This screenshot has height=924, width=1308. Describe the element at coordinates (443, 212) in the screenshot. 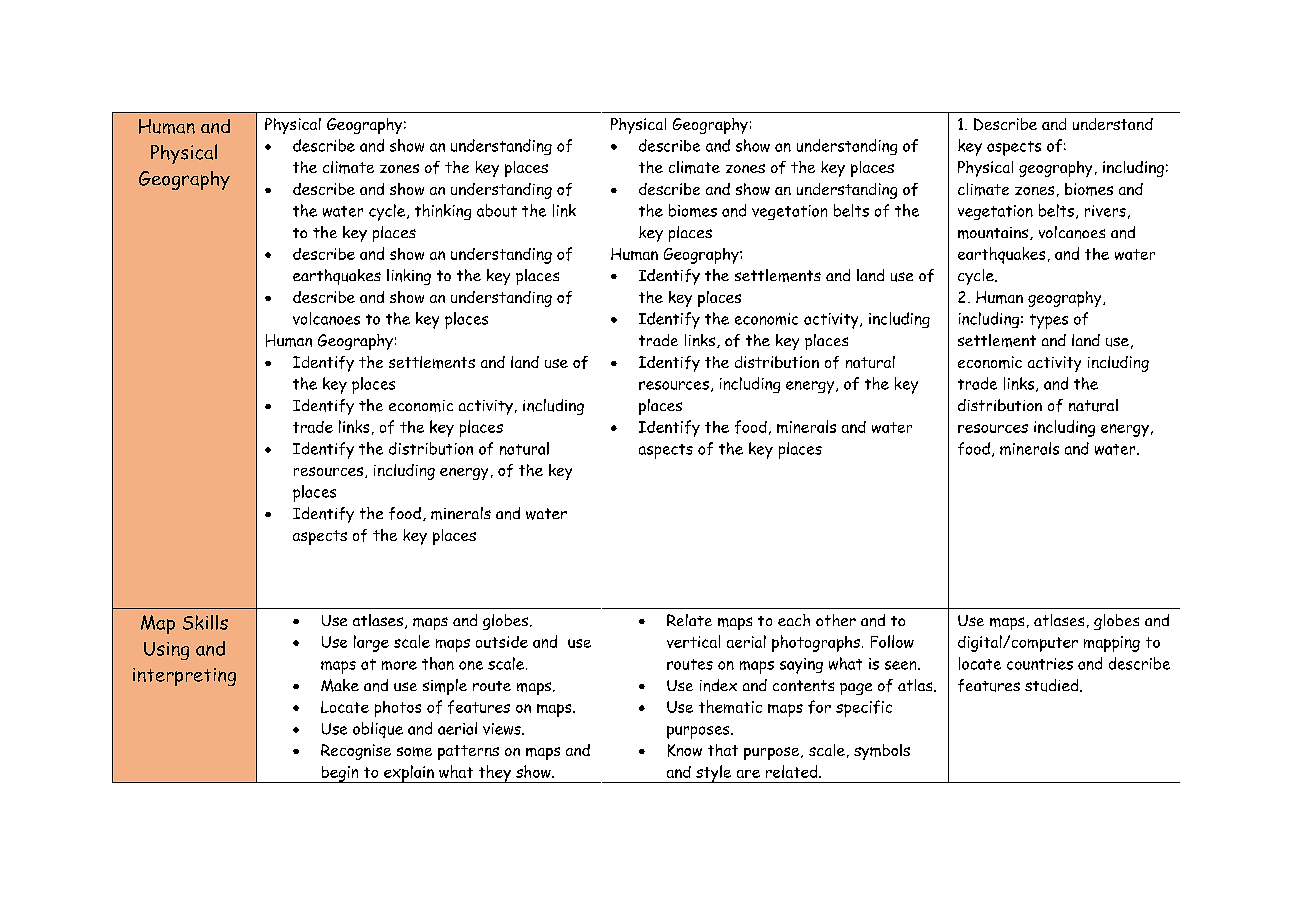

I see `thinking` at that location.
